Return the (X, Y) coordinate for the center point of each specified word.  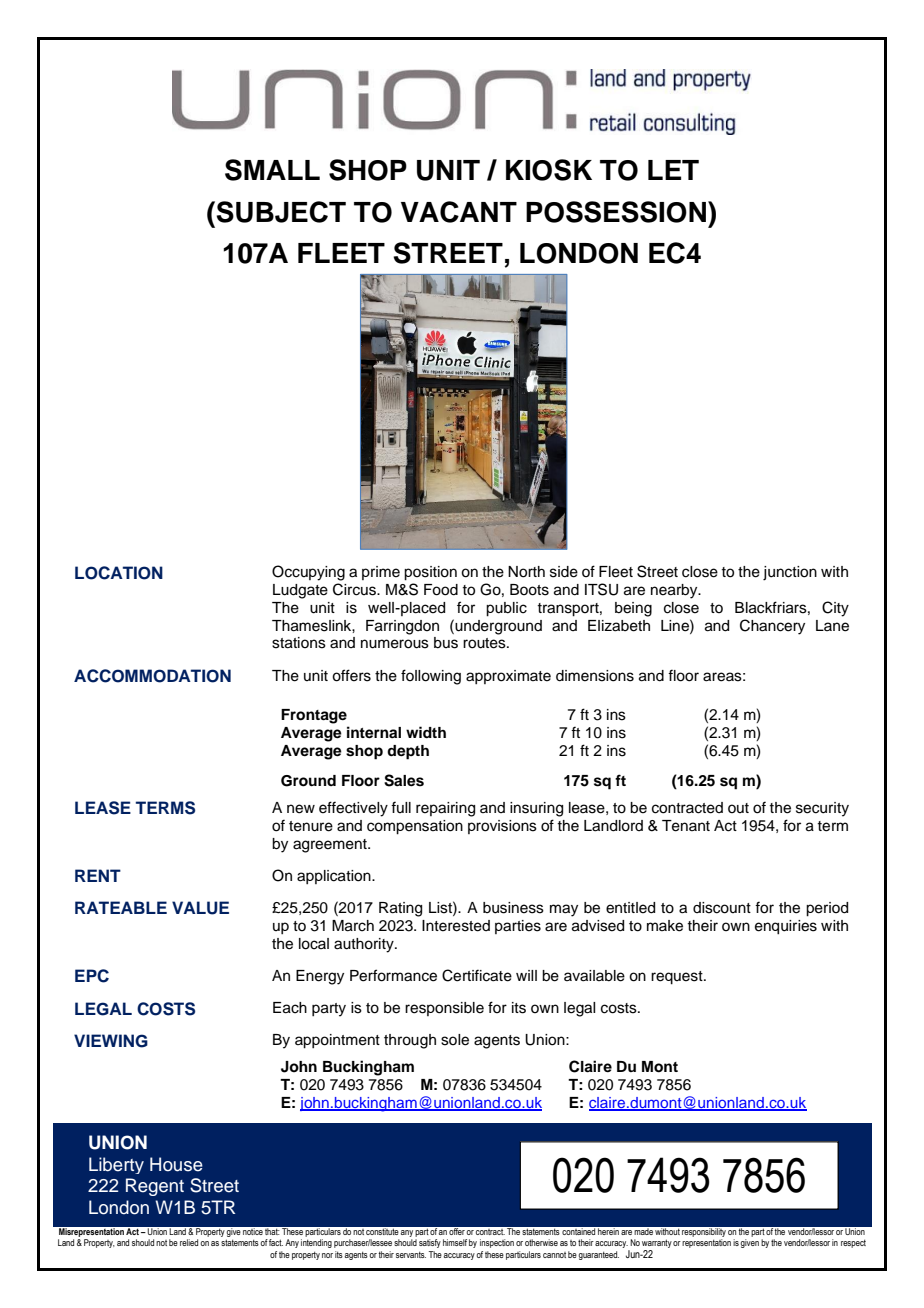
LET (673, 170)
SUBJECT (281, 212)
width (426, 732)
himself (455, 1242)
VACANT (459, 212)
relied (189, 1242)
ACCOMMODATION (152, 676)
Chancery (772, 627)
